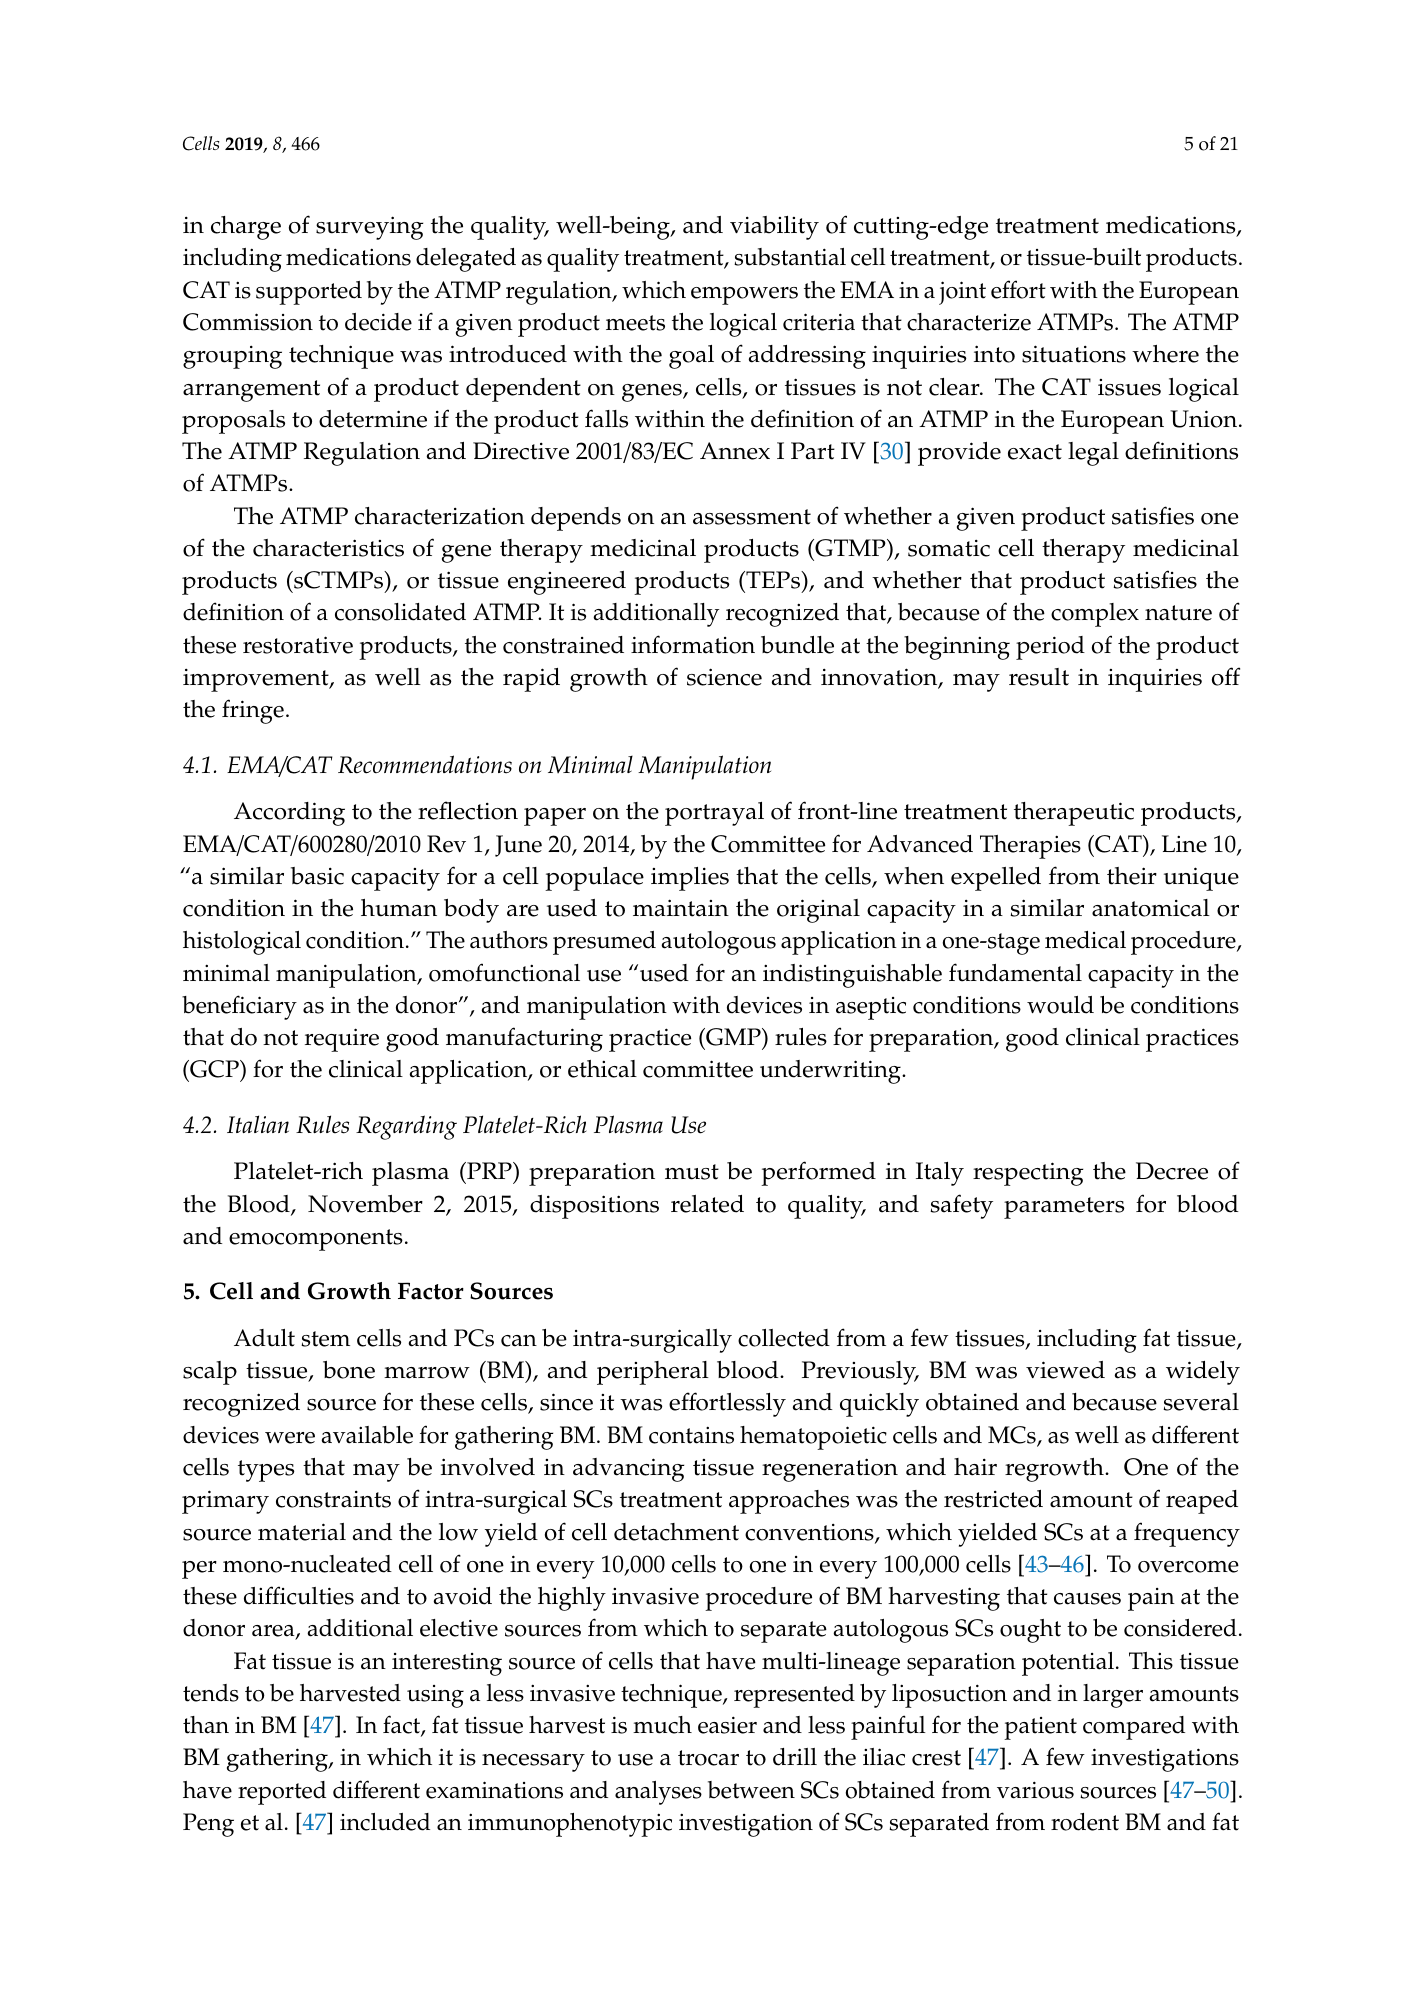 This screenshot has width=1422, height=2011. What do you see at coordinates (1060, 1005) in the screenshot?
I see `would` at bounding box center [1060, 1005].
